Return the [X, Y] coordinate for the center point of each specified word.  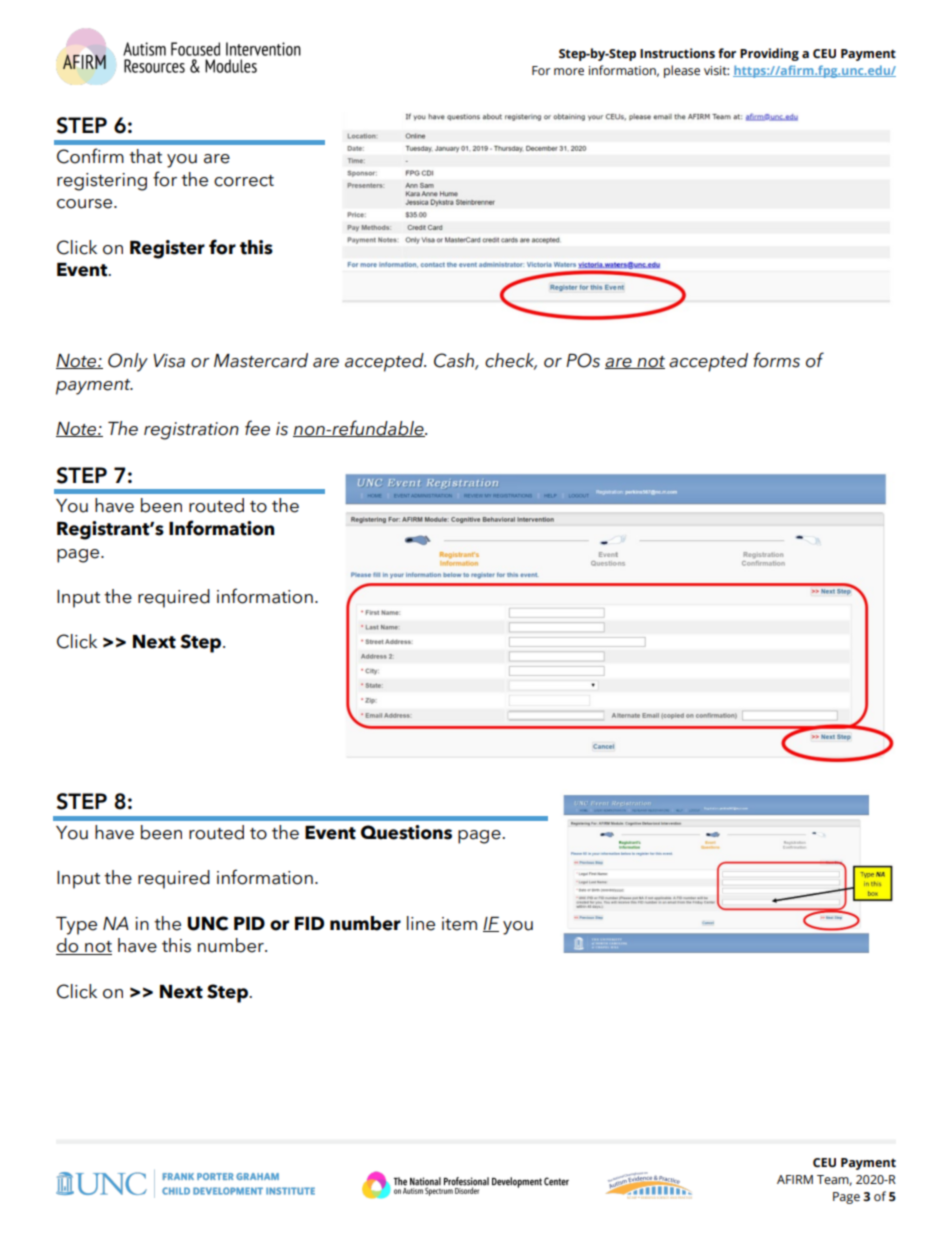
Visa [169, 361]
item [459, 924]
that [145, 156]
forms [776, 360]
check [511, 361]
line [421, 923]
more [569, 72]
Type [76, 926]
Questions [406, 832]
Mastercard [261, 360]
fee [257, 428]
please [682, 71]
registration [191, 431]
